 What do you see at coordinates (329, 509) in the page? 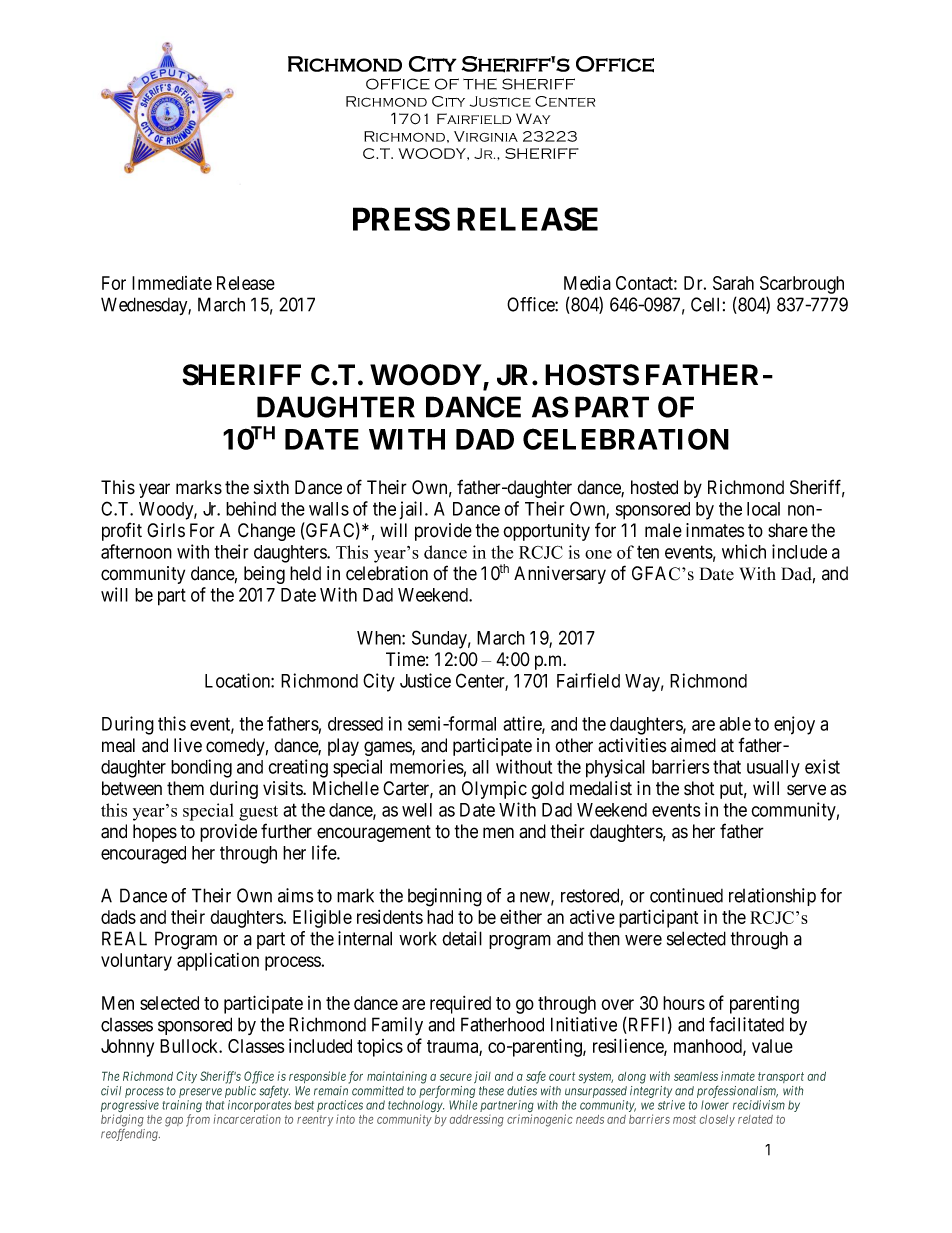
I see `walls` at bounding box center [329, 509].
